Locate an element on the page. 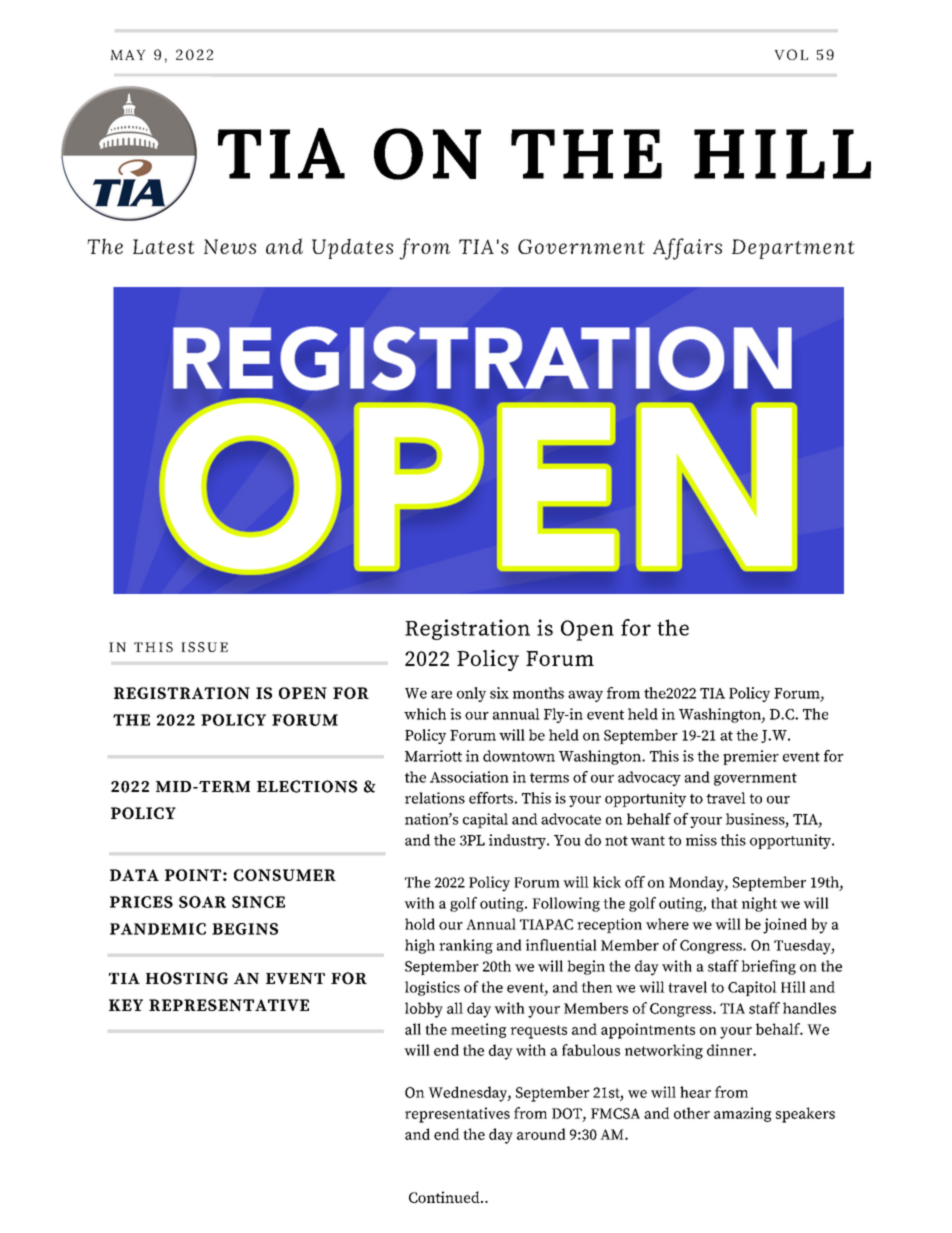  KEY is located at coordinates (126, 1005).
